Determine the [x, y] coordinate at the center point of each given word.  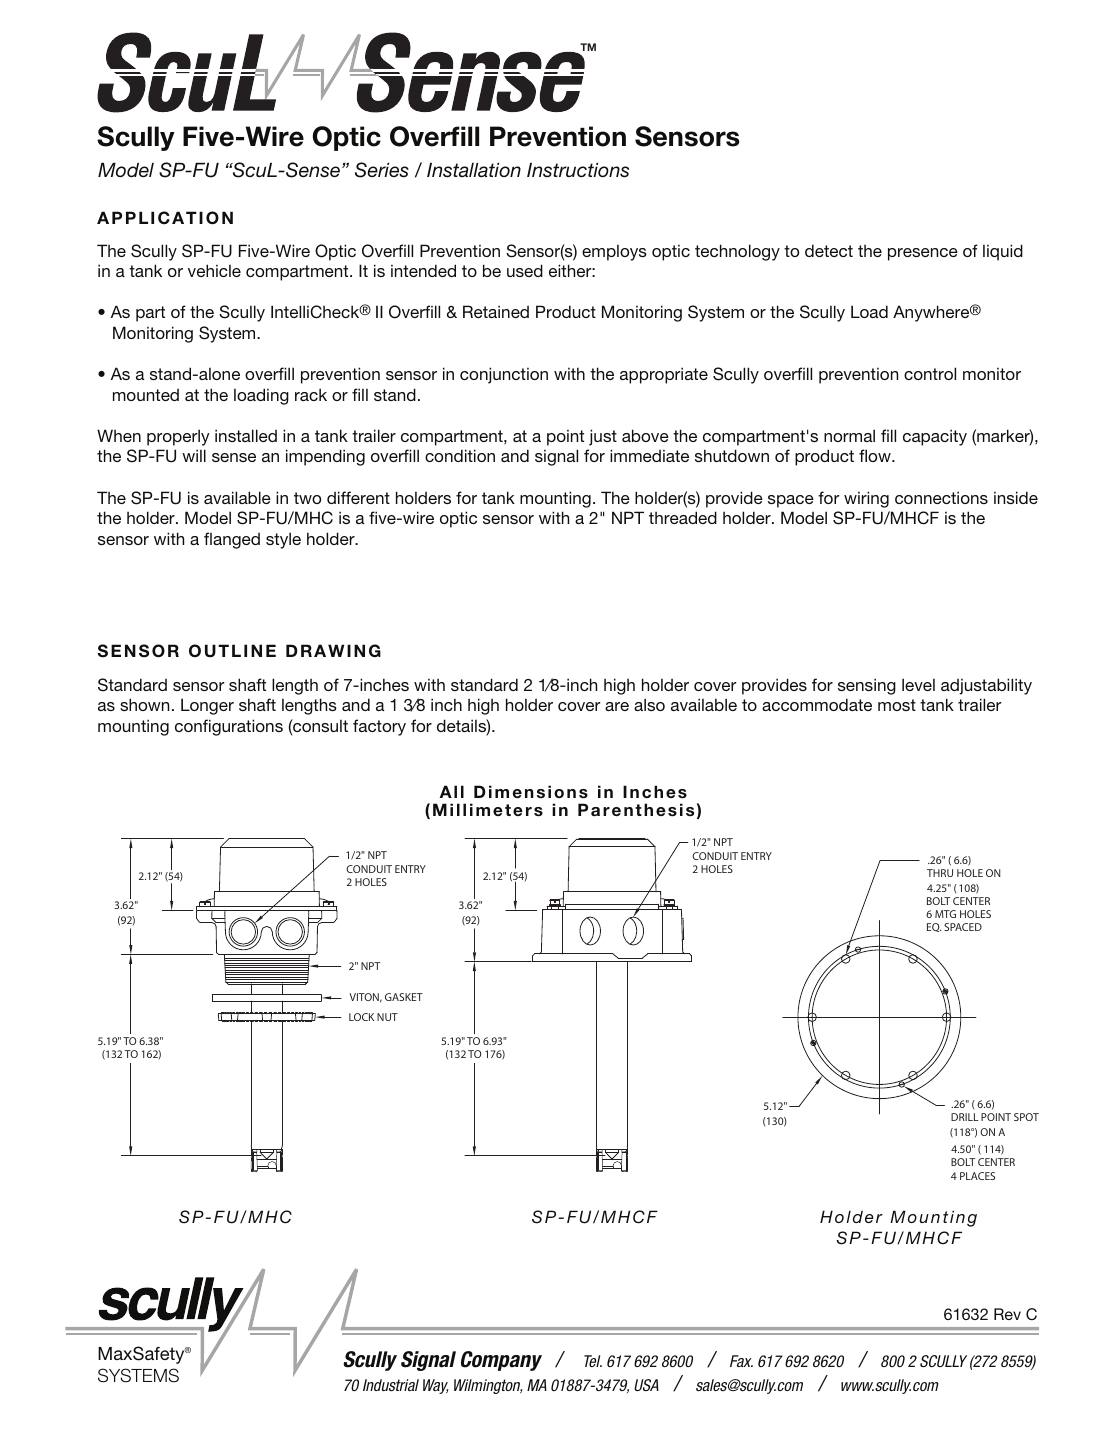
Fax [741, 1361]
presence [923, 254]
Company [501, 1361]
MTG [945, 914]
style [283, 540]
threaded [683, 517]
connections [941, 497]
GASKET [404, 997]
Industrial [391, 1385]
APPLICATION [165, 218]
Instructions [578, 170]
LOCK [361, 1017]
